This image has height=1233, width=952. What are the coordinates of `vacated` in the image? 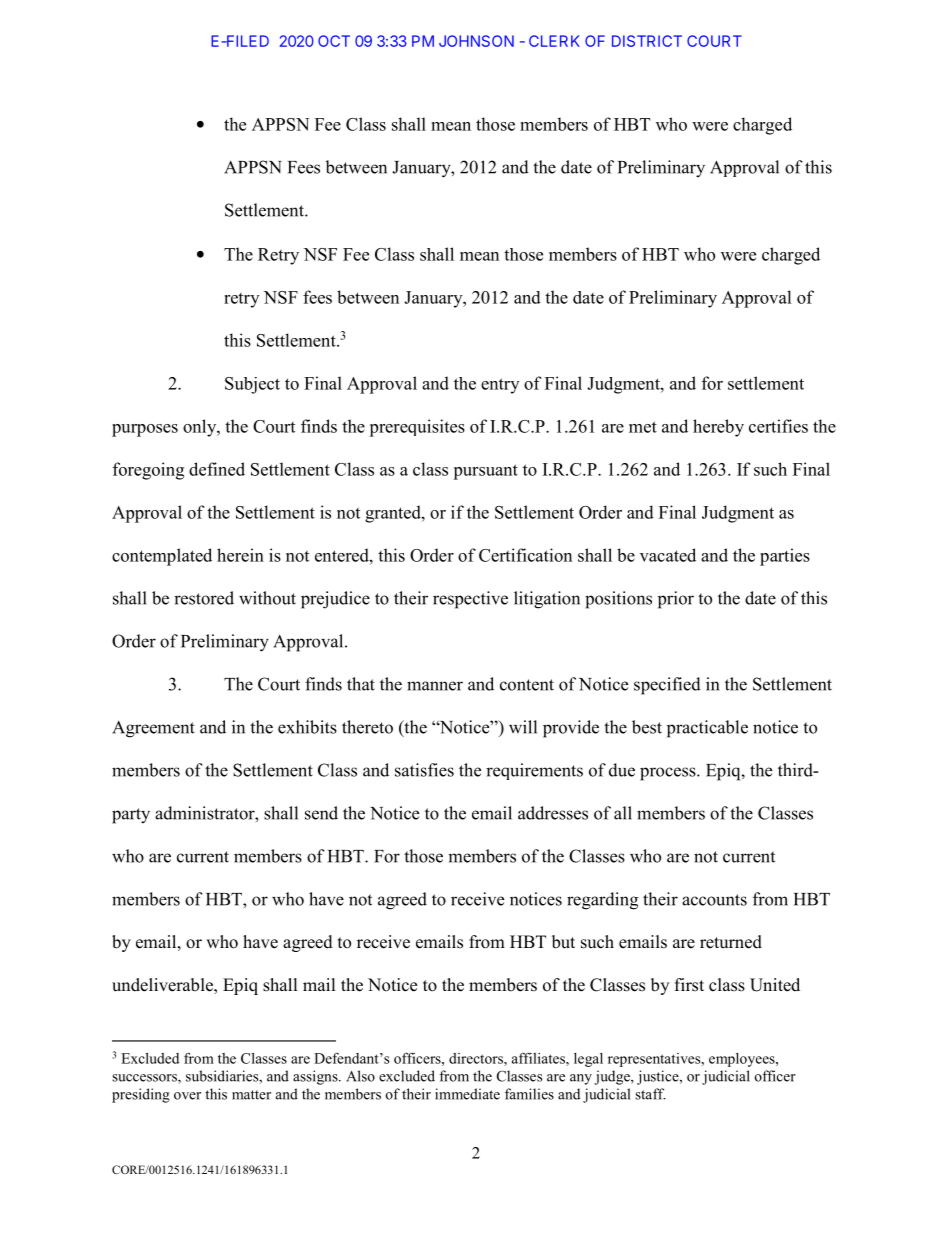 It's located at (668, 555).
